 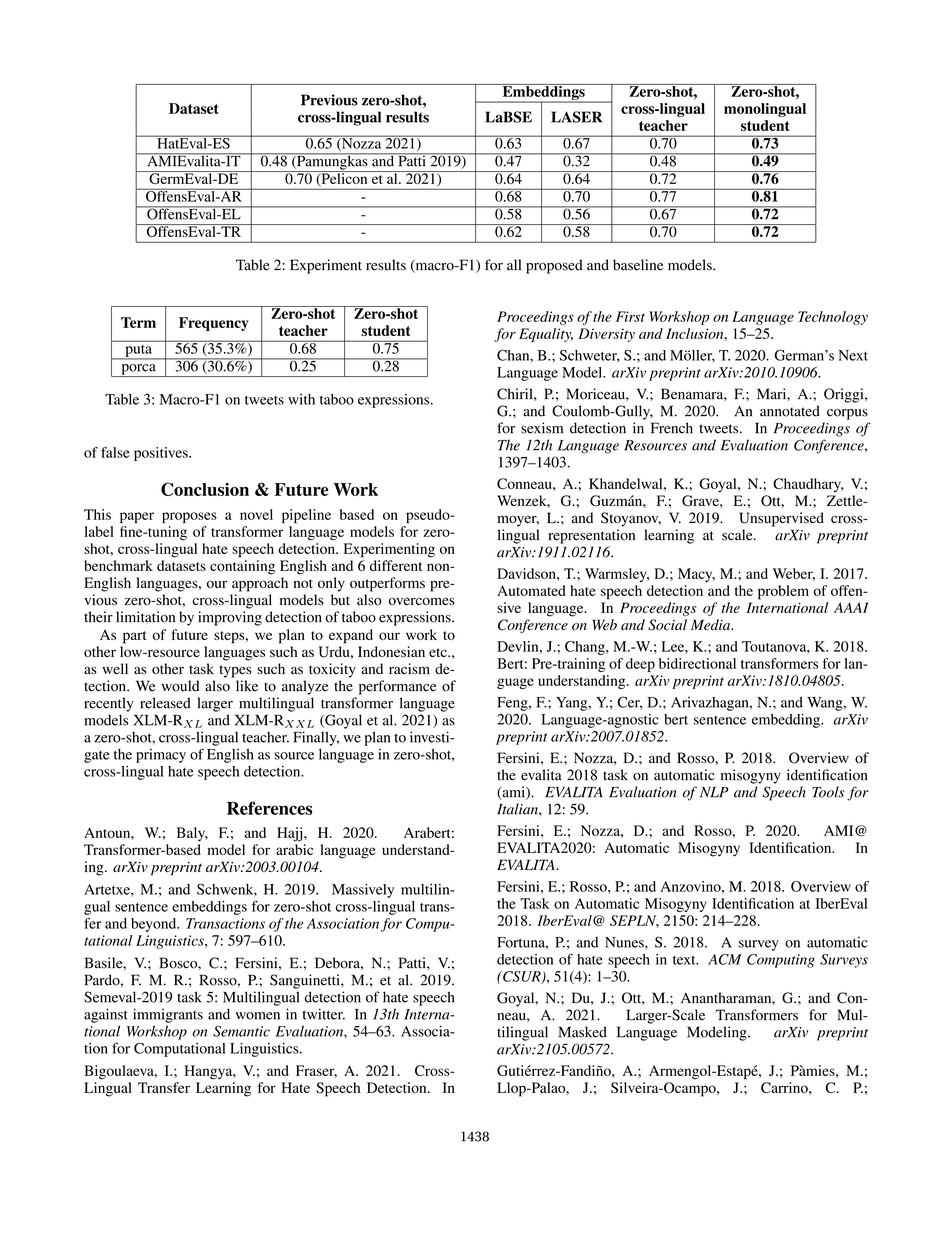 I want to click on baseline, so click(x=638, y=265).
